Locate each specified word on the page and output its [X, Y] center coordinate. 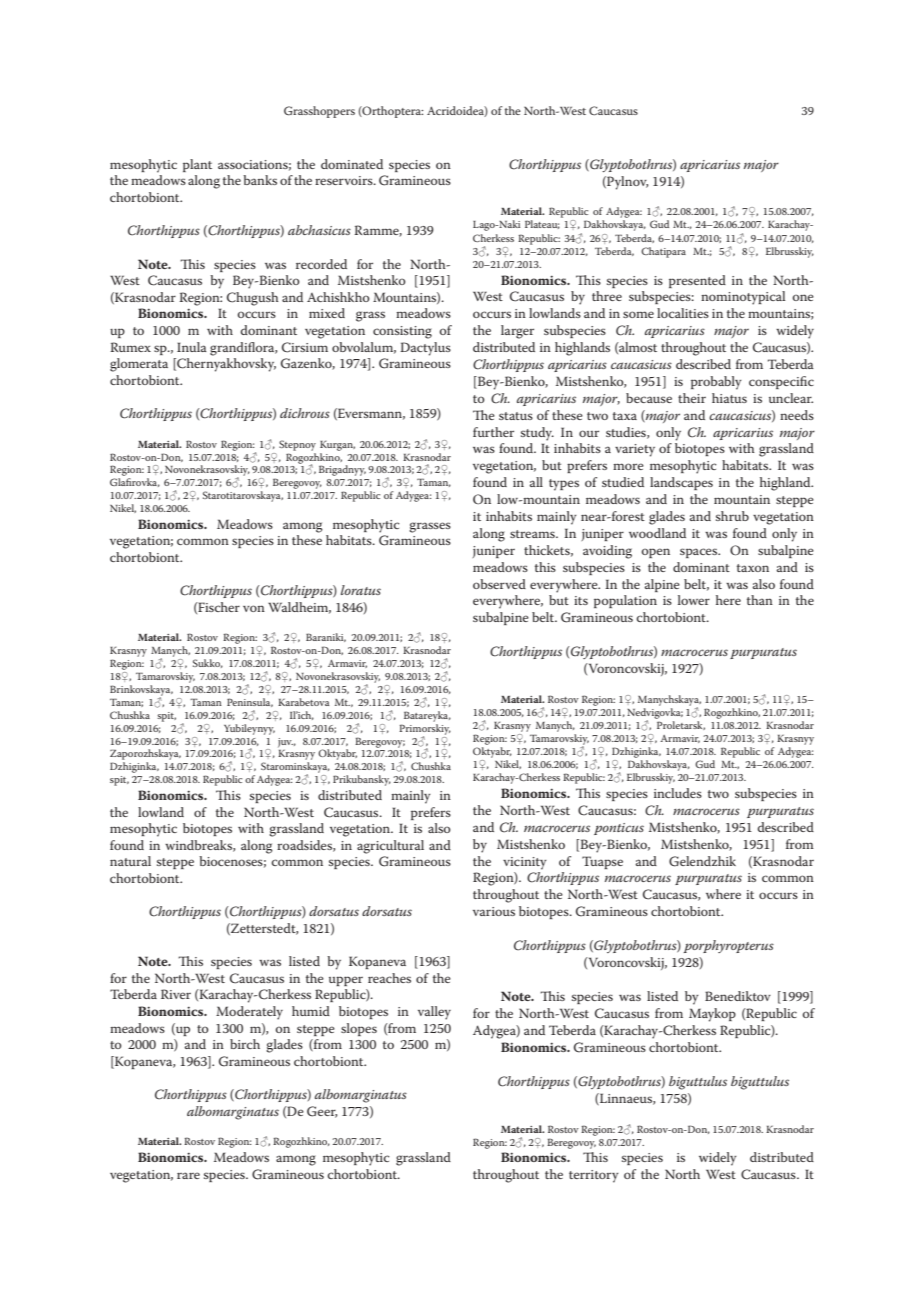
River [176, 994]
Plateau [542, 224]
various [494, 911]
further [493, 432]
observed [499, 584]
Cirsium [305, 347]
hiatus [729, 398]
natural [130, 861]
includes [678, 793]
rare [188, 1175]
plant [197, 165]
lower [694, 600]
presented [697, 281]
